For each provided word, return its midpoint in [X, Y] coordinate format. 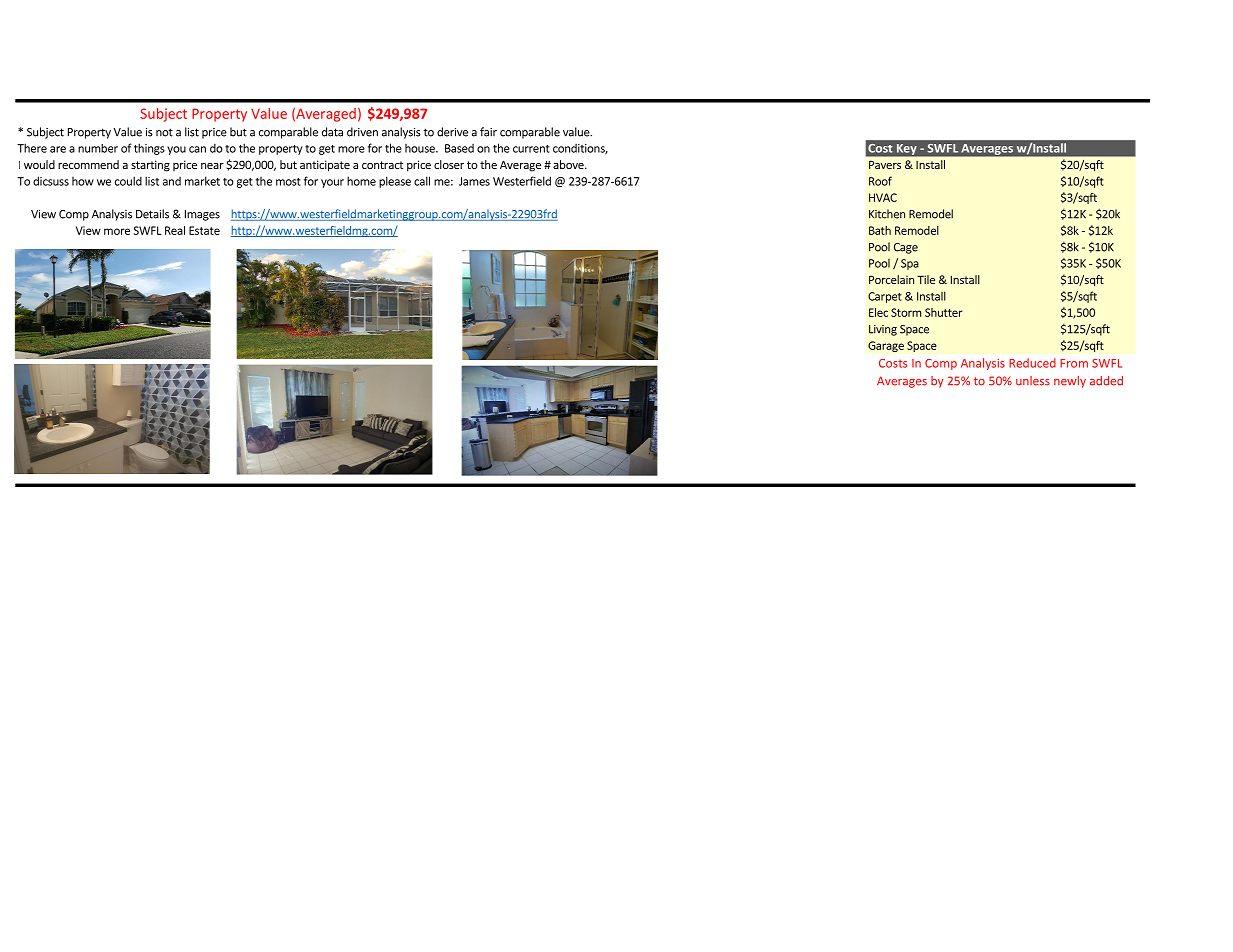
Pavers [885, 164]
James [474, 181]
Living [883, 330]
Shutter [944, 312]
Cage [906, 248]
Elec [878, 312]
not [164, 132]
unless [1033, 381]
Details [152, 214]
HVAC [883, 197]
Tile [926, 279]
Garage [886, 346]
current [531, 149]
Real [175, 230]
